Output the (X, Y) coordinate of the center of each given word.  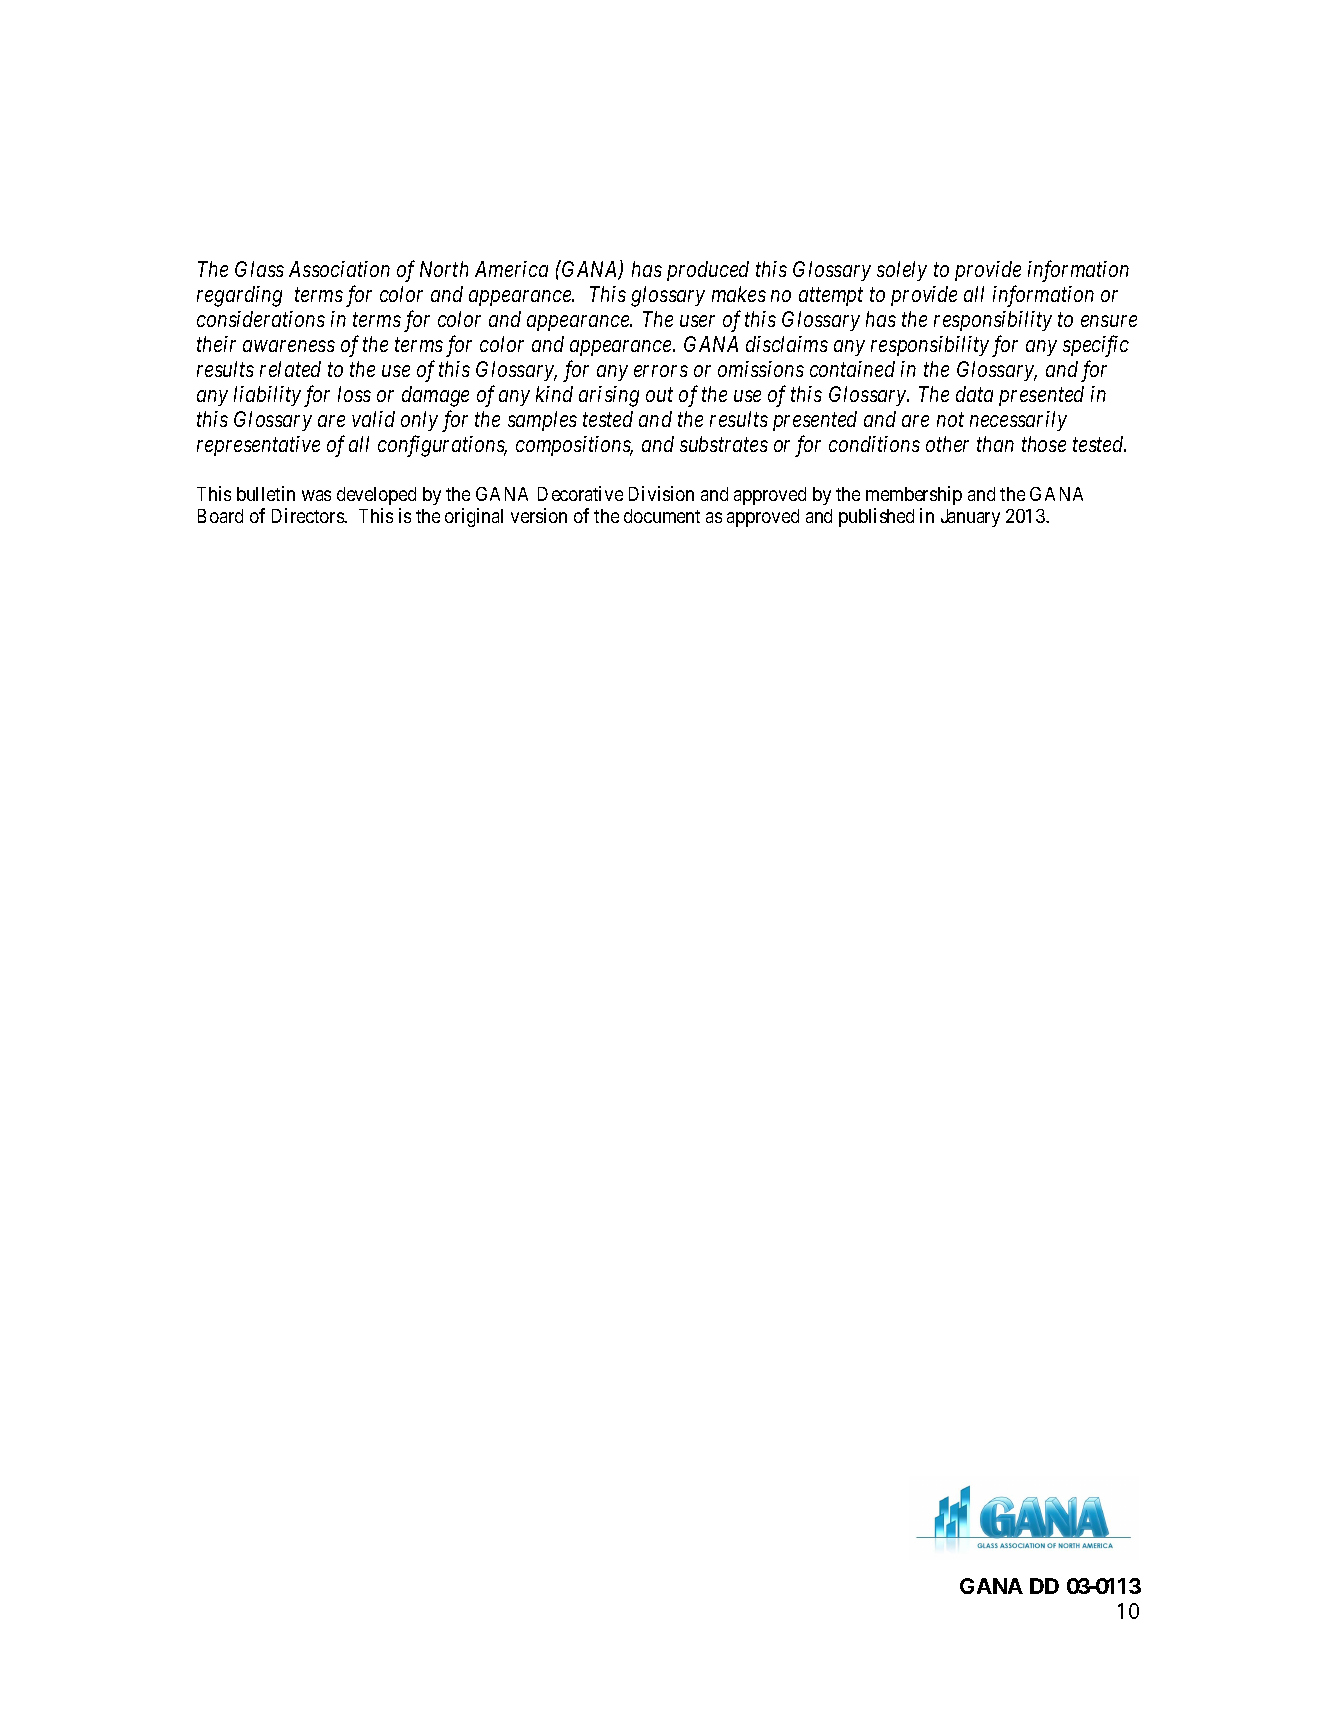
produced (708, 271)
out (659, 395)
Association (339, 269)
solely (902, 271)
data (974, 394)
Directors (308, 515)
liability (267, 396)
